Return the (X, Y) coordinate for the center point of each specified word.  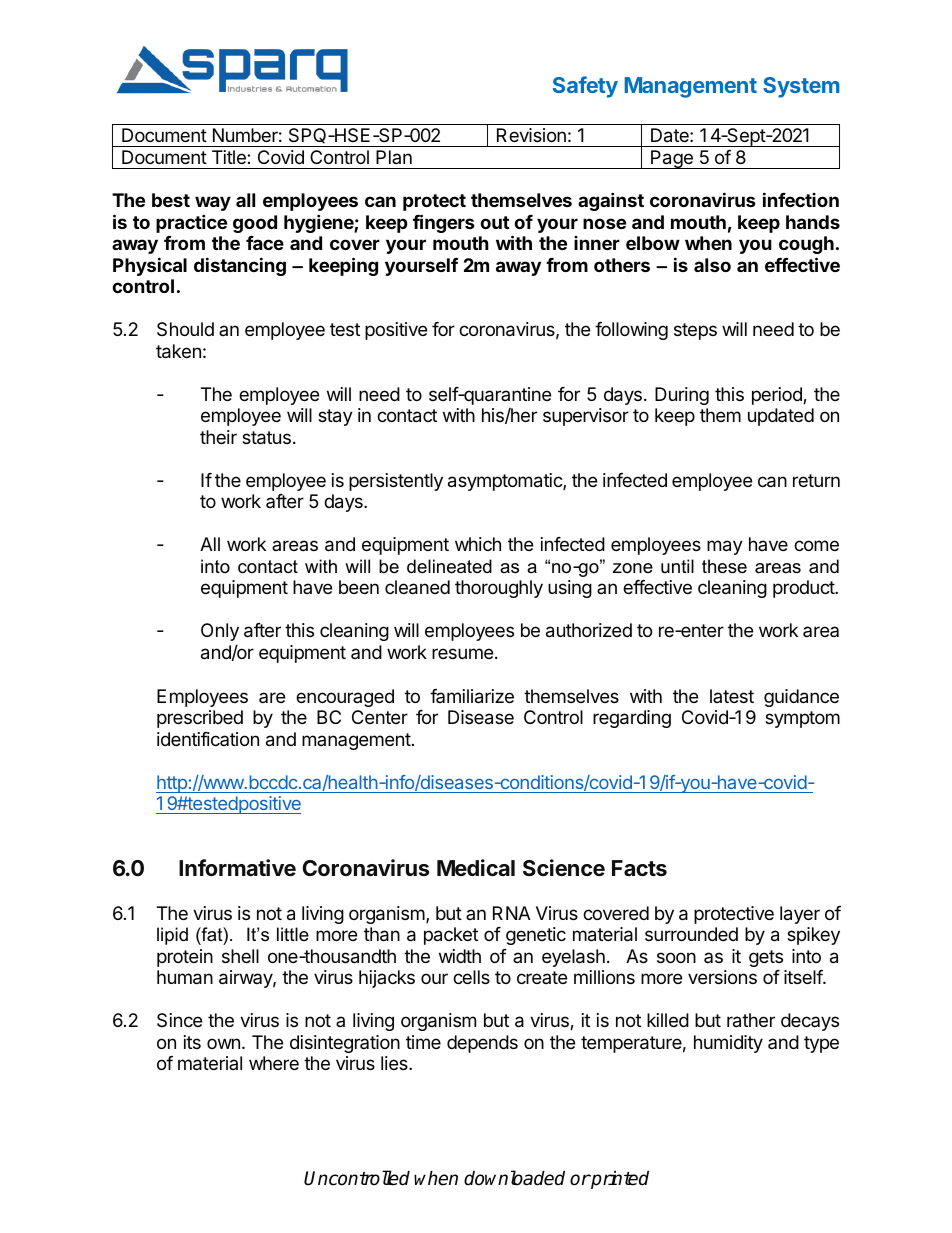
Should (185, 329)
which (478, 544)
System (801, 87)
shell (240, 956)
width (460, 956)
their (218, 437)
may (725, 547)
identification (208, 739)
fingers (444, 223)
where (274, 1063)
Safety (585, 87)
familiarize (472, 696)
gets (766, 958)
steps (695, 331)
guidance (801, 698)
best (171, 200)
